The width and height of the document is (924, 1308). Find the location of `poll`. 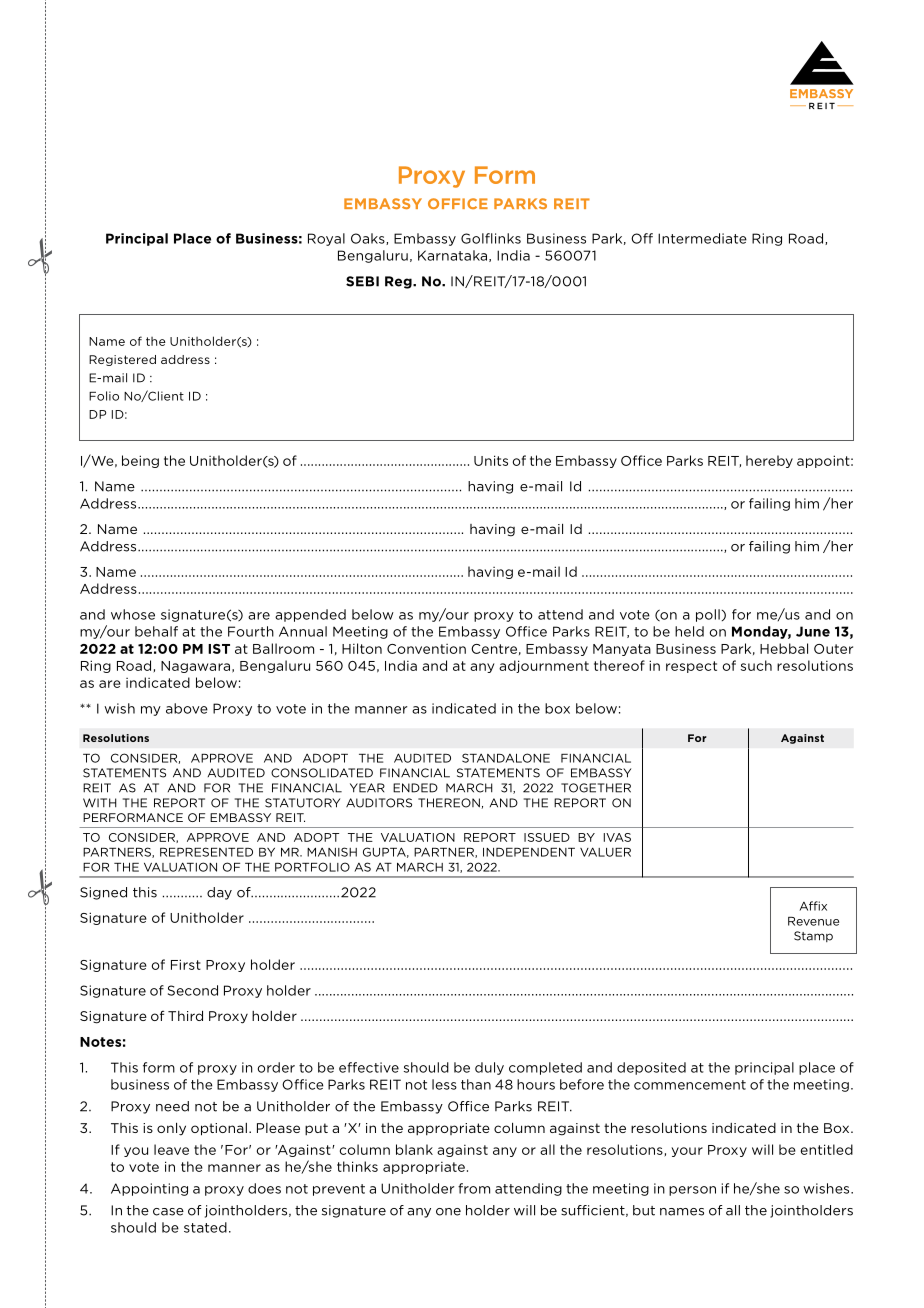

poll is located at coordinates (708, 615).
